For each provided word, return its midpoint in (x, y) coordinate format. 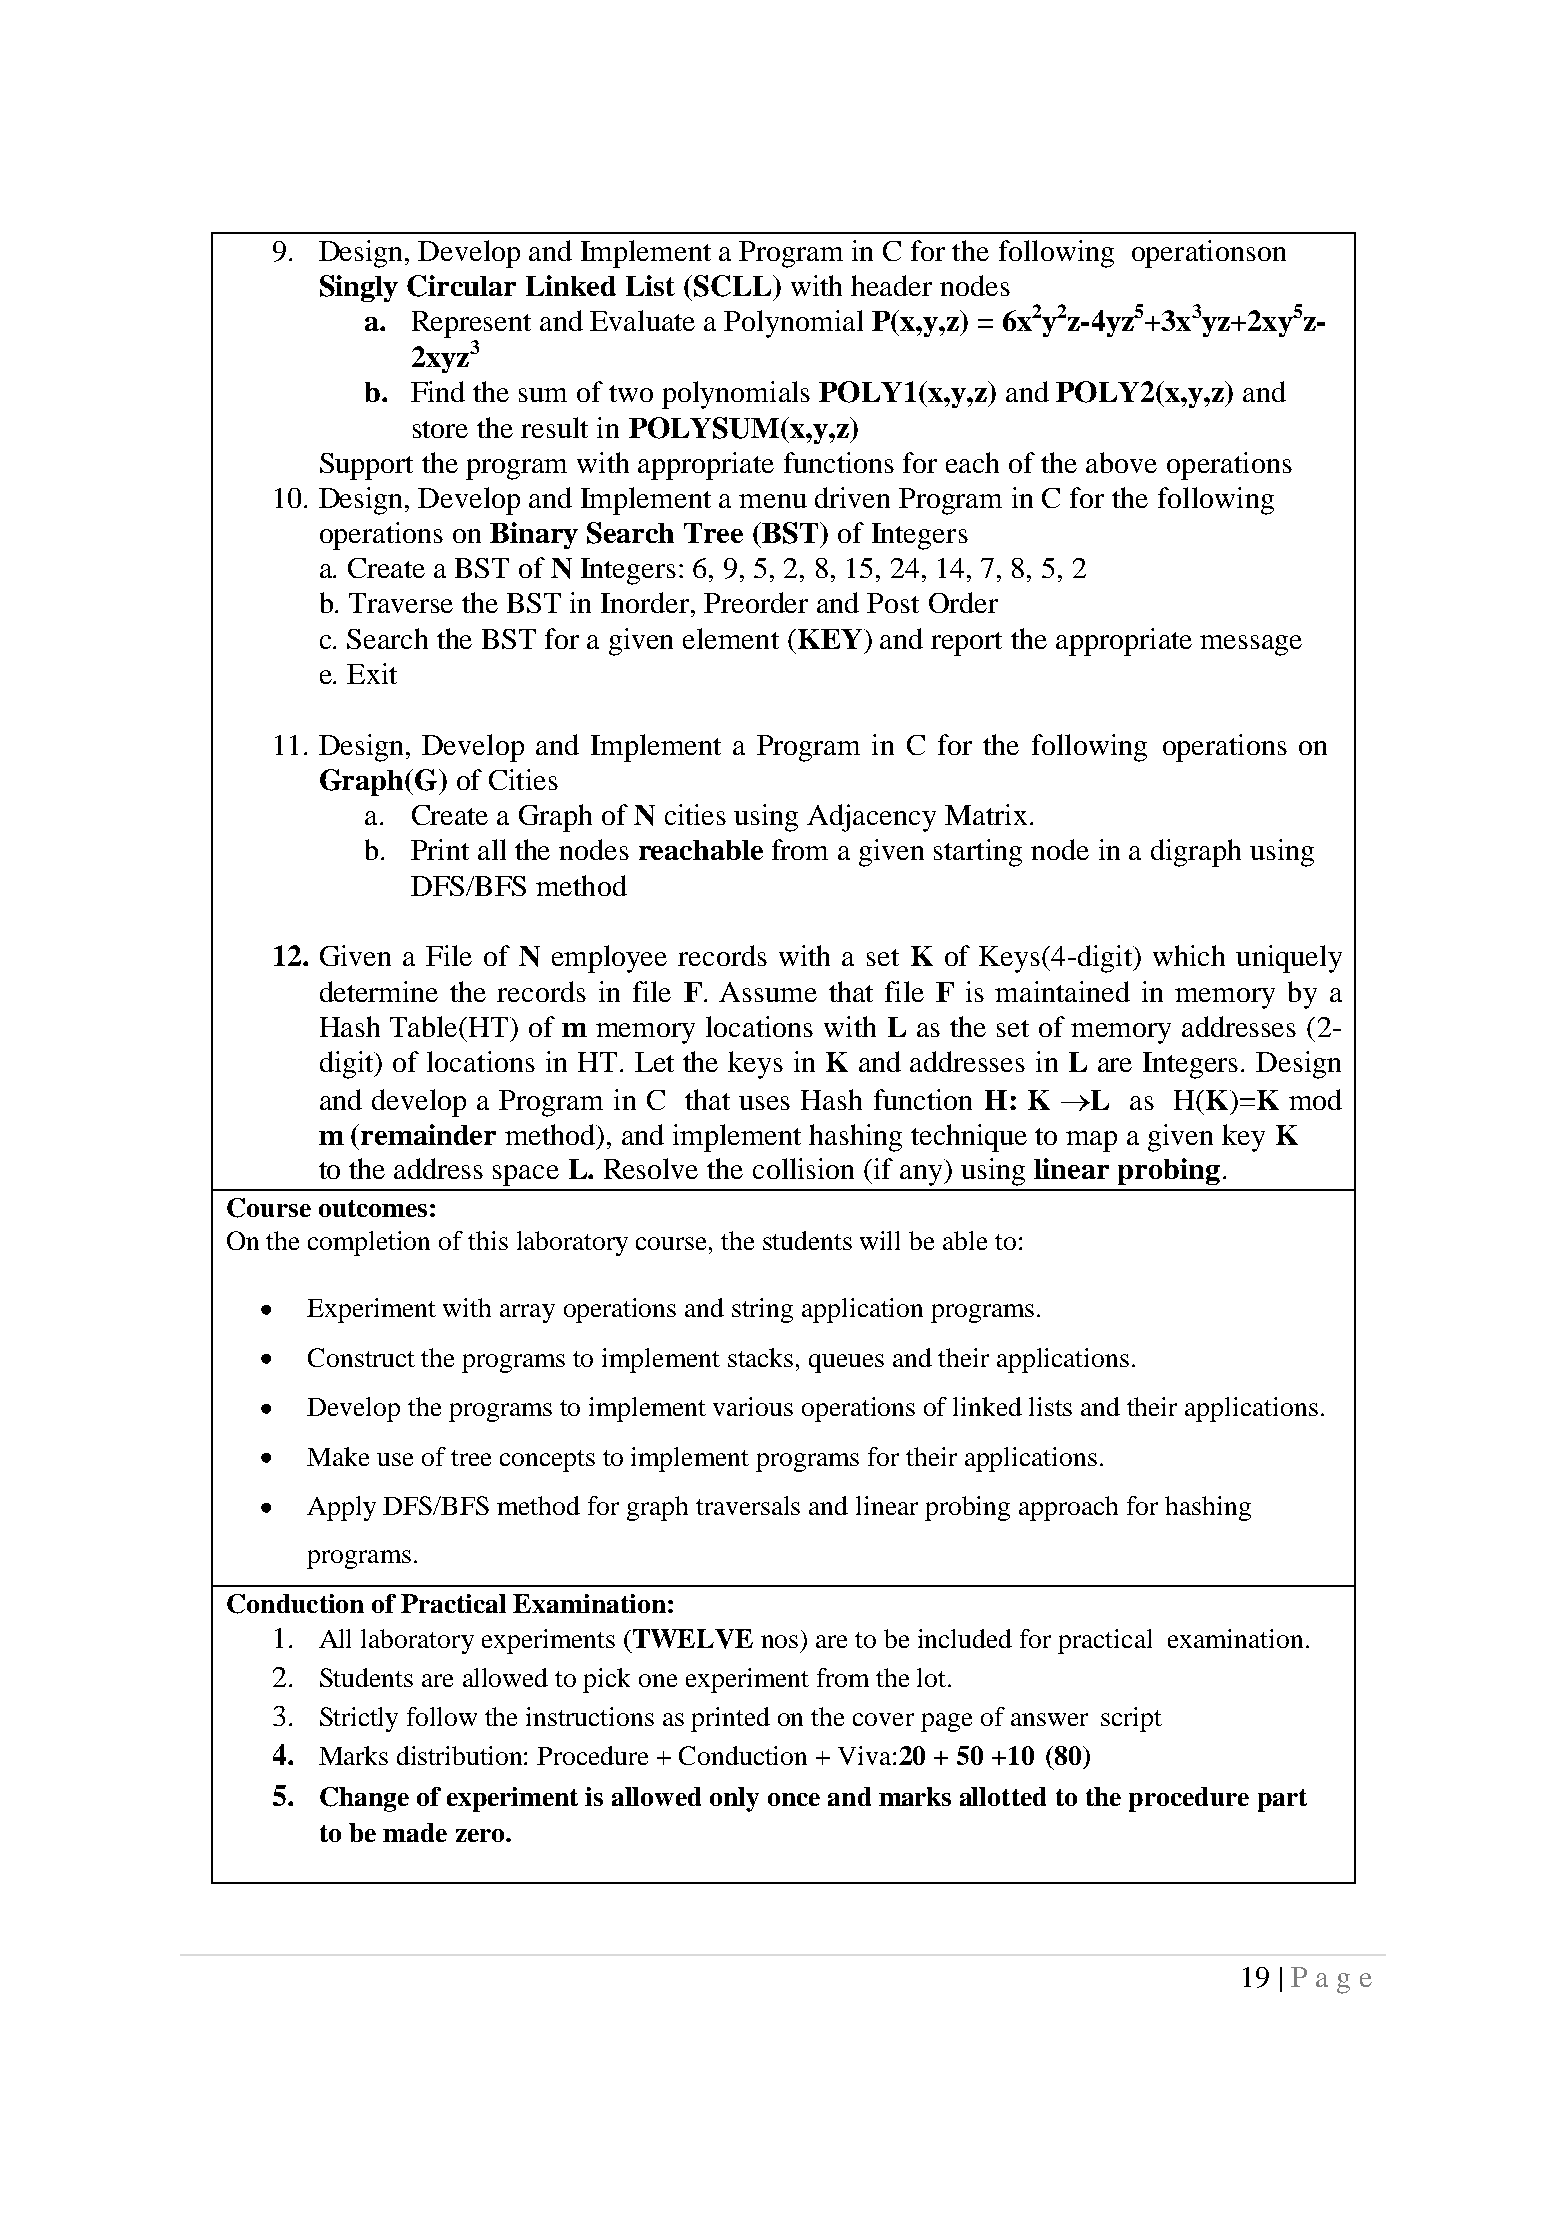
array (527, 1313)
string (762, 1310)
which (1189, 955)
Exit (372, 673)
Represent (471, 324)
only (734, 1799)
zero (481, 1835)
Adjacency (871, 818)
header (891, 285)
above (1121, 462)
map (1091, 1141)
